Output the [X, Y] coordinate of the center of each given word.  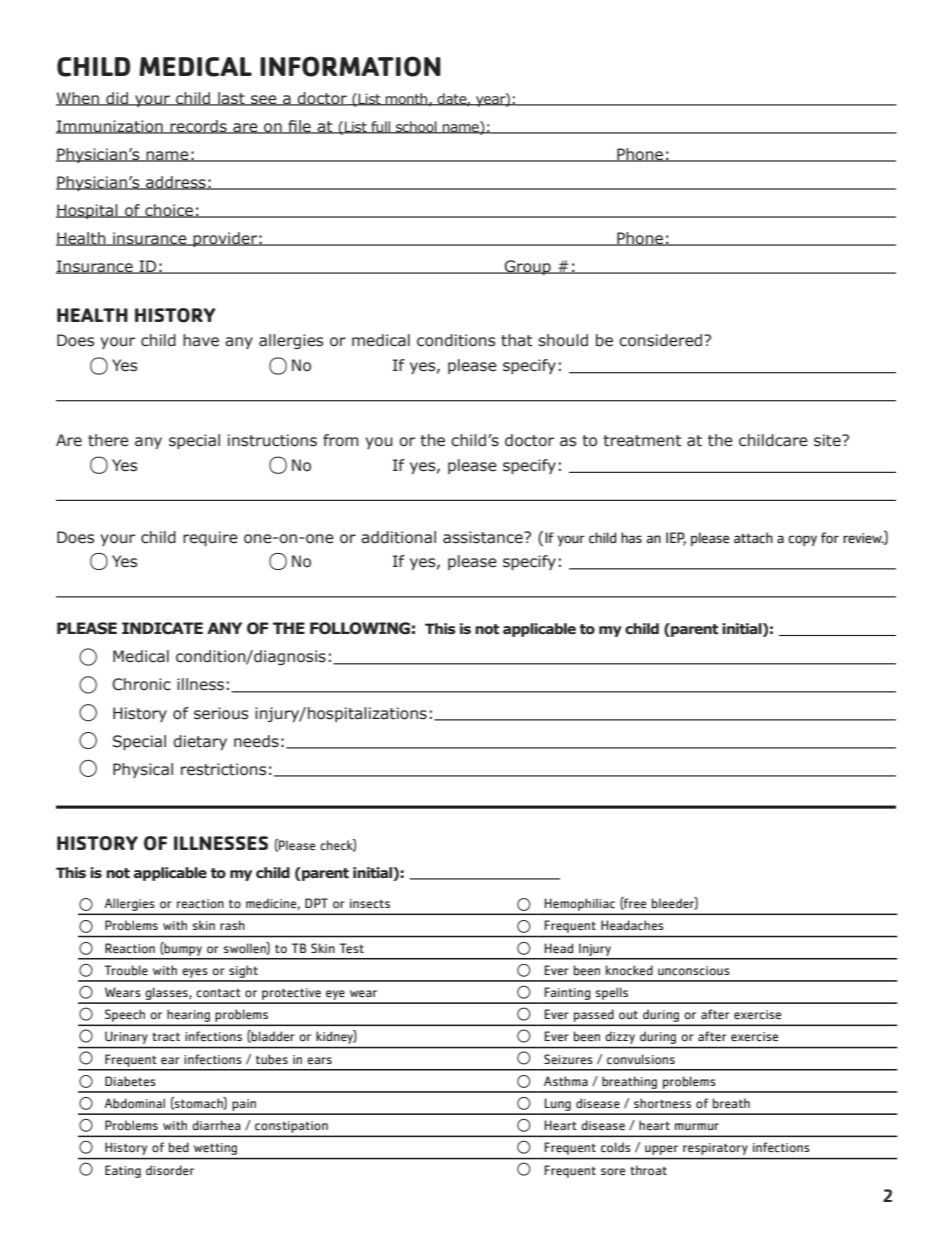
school [416, 127]
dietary [200, 742]
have [201, 340]
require [210, 538]
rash [232, 925]
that [517, 340]
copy [803, 540]
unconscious [694, 971]
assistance [484, 537]
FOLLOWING [360, 628]
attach [753, 538]
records [198, 127]
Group [527, 267]
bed [179, 1147]
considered [662, 340]
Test [351, 948]
